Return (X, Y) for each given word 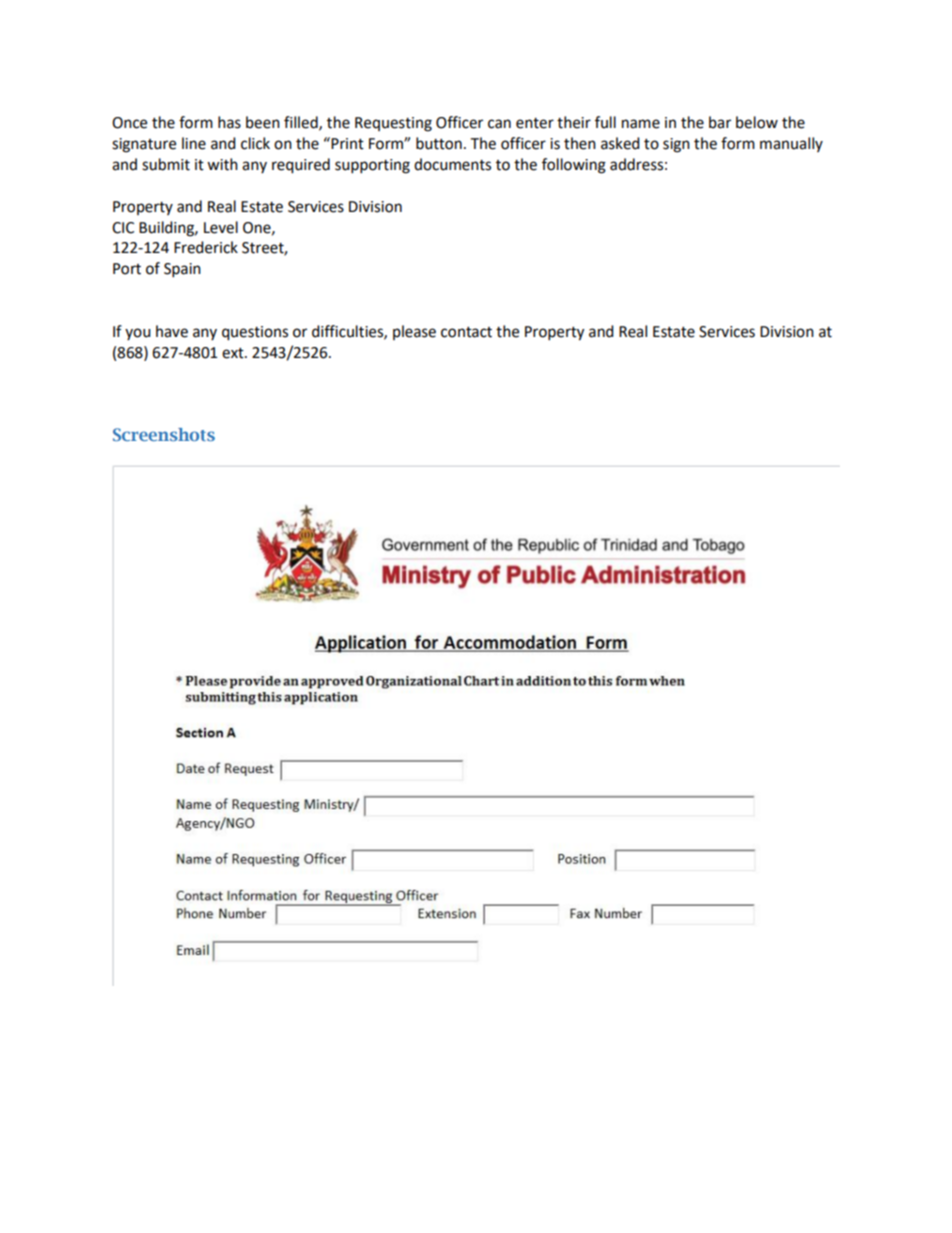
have (172, 331)
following (574, 166)
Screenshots (164, 434)
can (499, 124)
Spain (182, 270)
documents (452, 164)
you (138, 334)
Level (221, 227)
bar (720, 122)
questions (255, 333)
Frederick (206, 247)
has (229, 122)
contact (466, 332)
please (414, 332)
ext (234, 353)
